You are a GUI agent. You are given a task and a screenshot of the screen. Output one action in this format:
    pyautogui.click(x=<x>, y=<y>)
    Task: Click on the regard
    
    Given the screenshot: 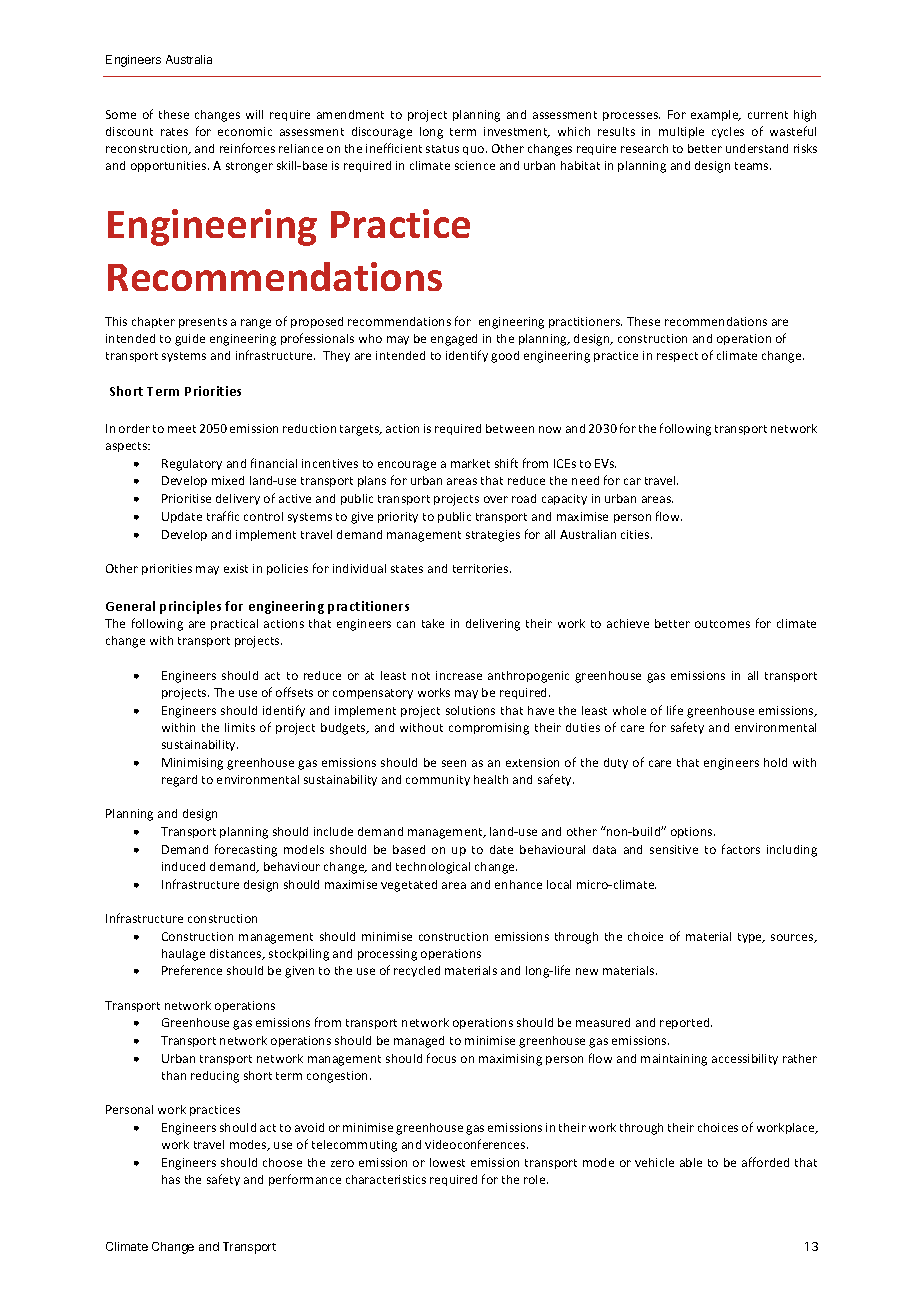 What is the action you would take?
    pyautogui.click(x=179, y=781)
